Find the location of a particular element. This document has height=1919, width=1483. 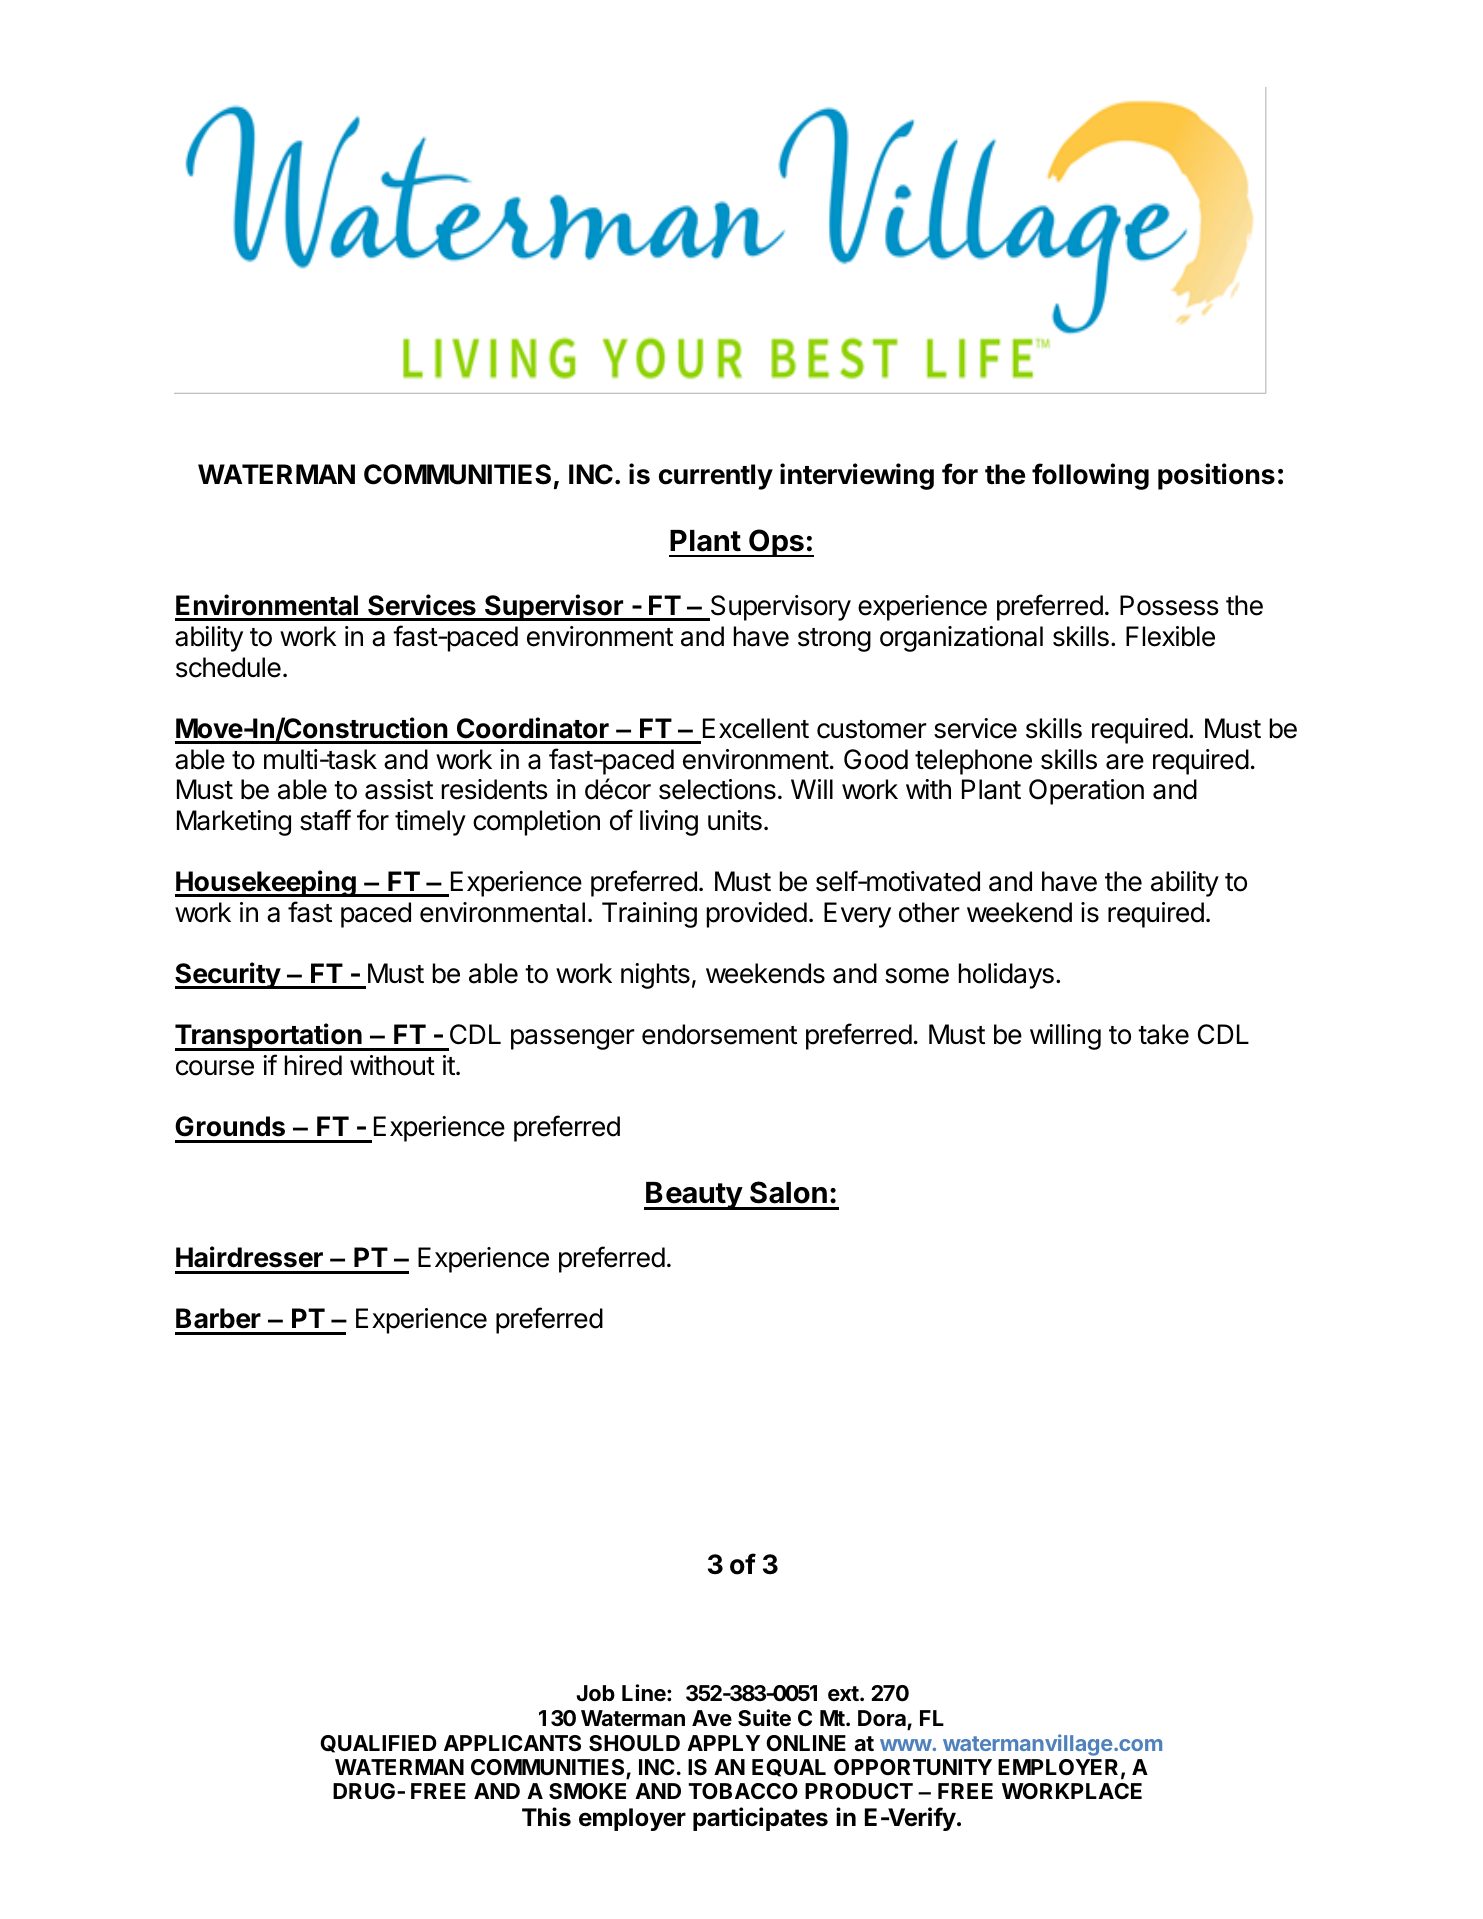

ext is located at coordinates (844, 1693).
